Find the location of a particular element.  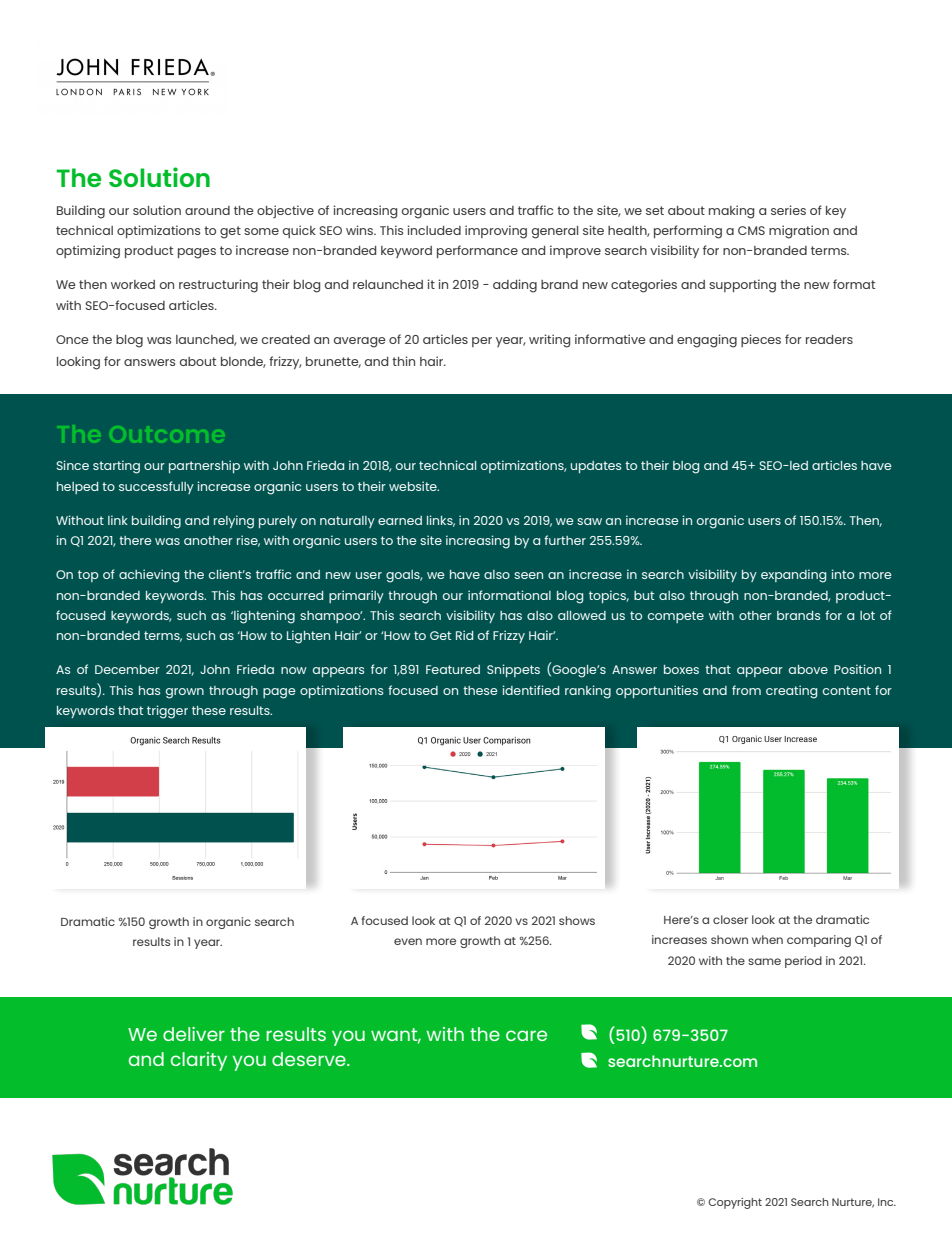

expanding is located at coordinates (793, 576).
